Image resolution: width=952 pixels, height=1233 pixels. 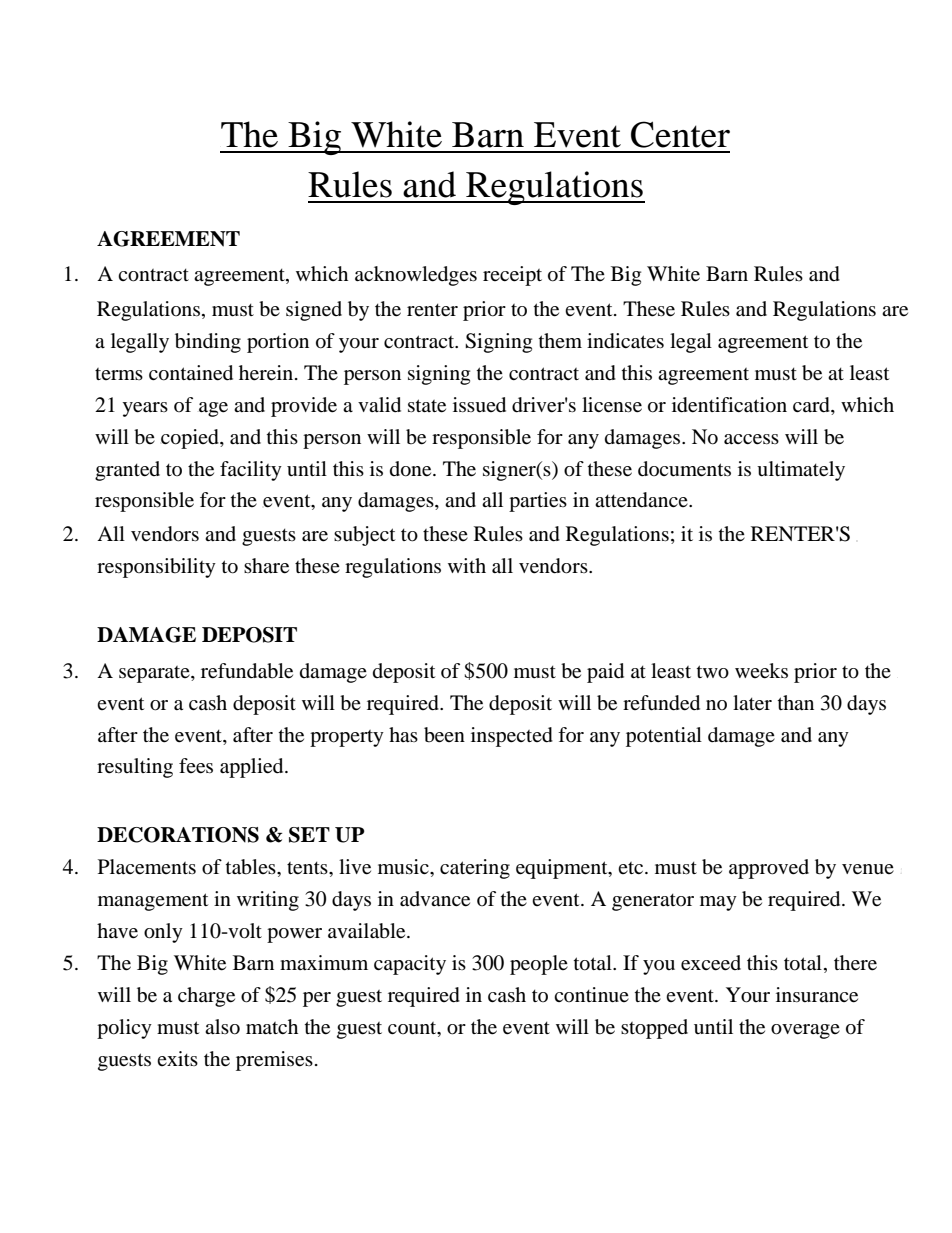 What do you see at coordinates (479, 405) in the document?
I see `issued` at bounding box center [479, 405].
